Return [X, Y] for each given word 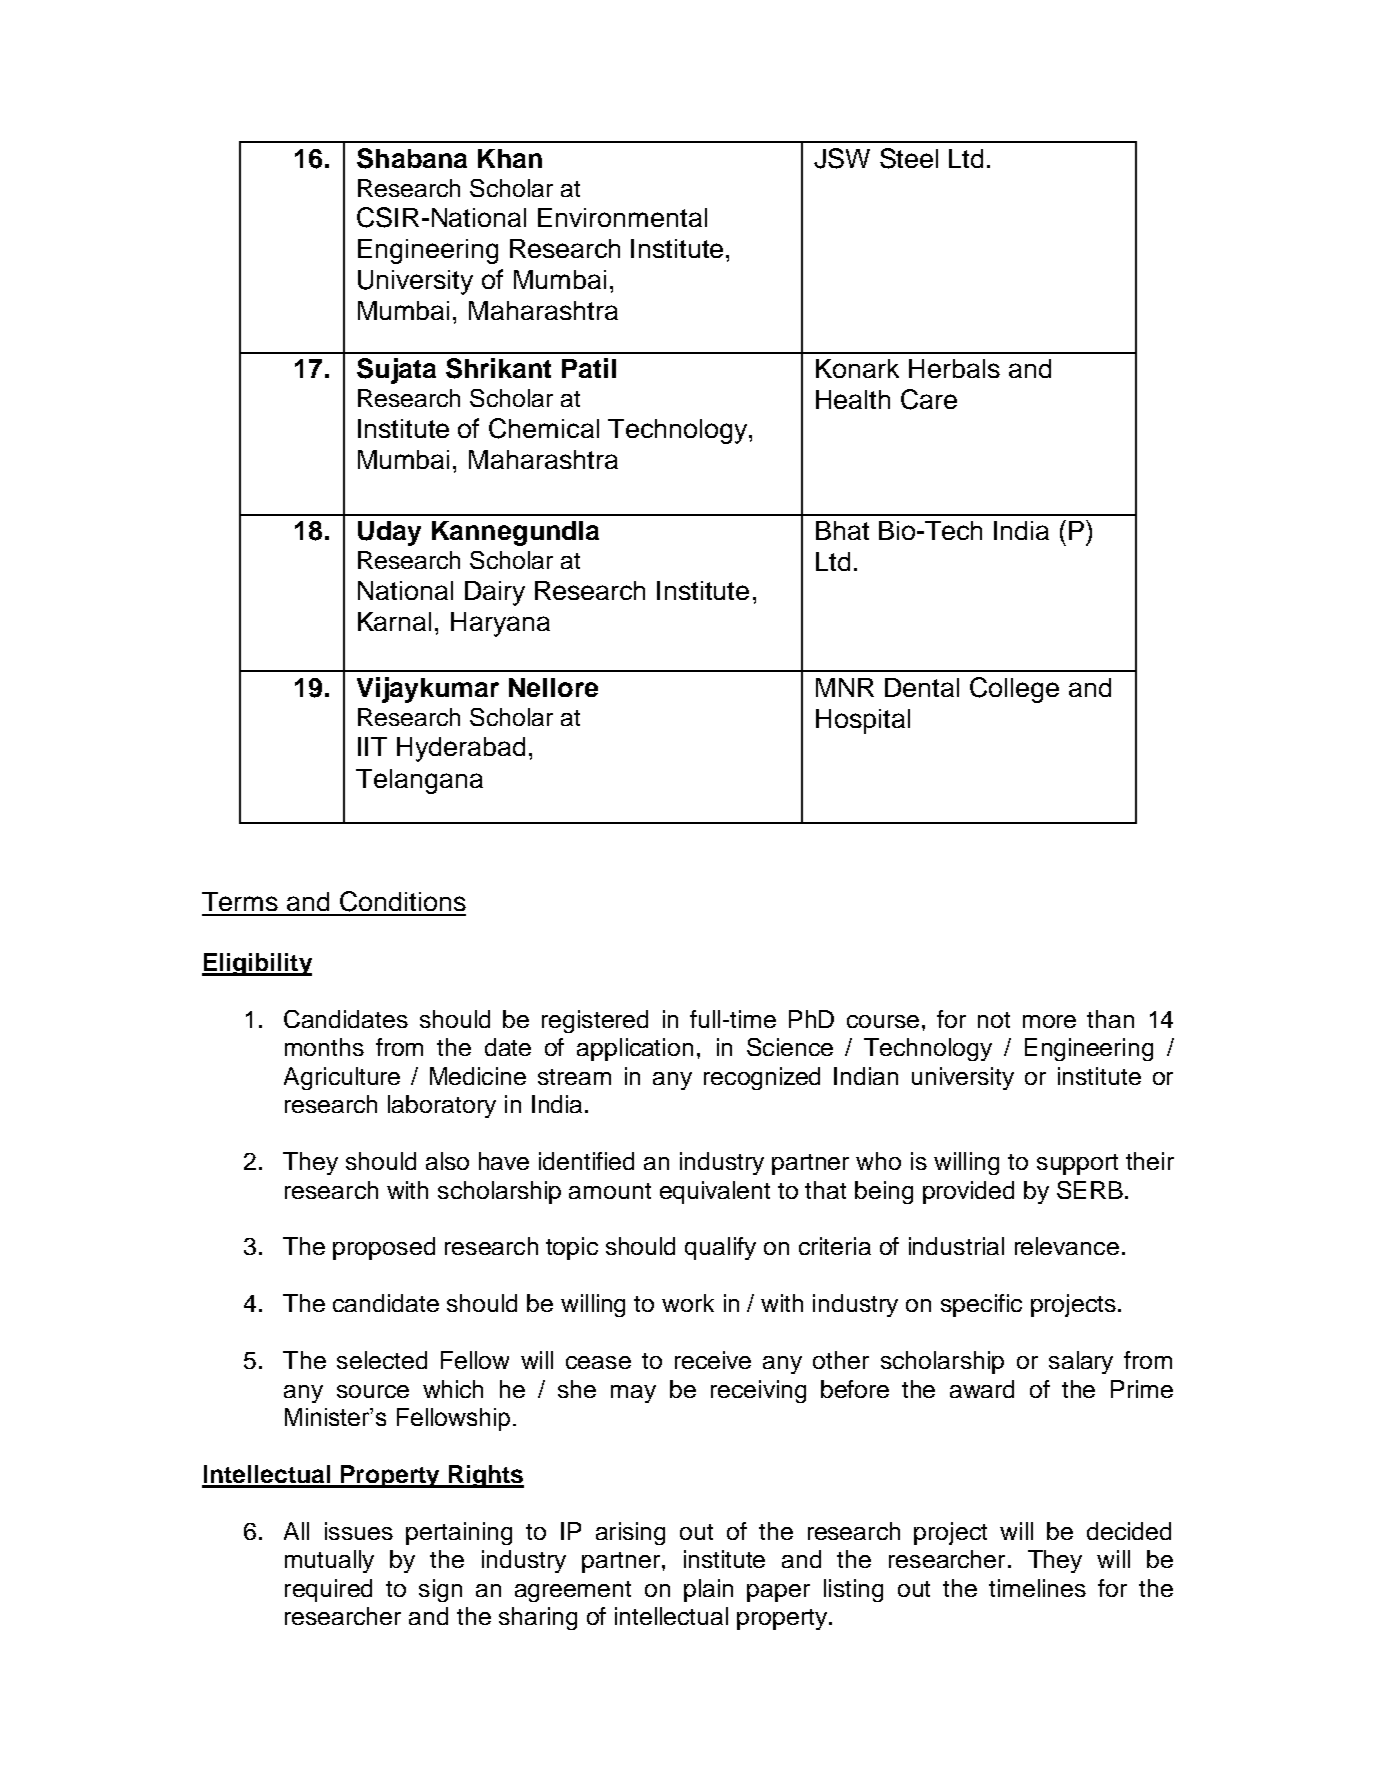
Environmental [622, 217]
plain [708, 1590]
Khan [510, 158]
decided [1129, 1531]
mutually [329, 1561]
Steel [909, 158]
